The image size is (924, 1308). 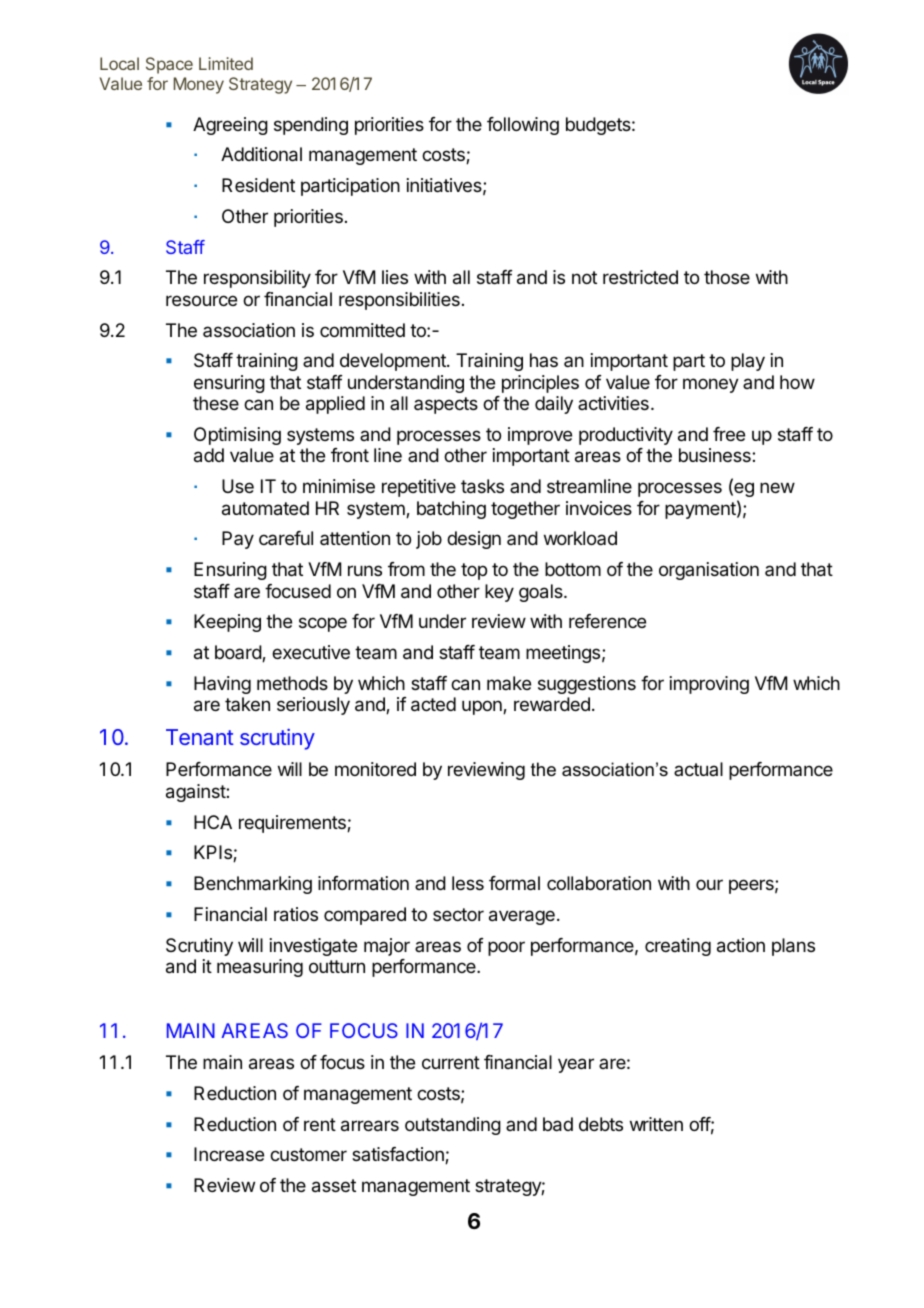 What do you see at coordinates (227, 623) in the screenshot?
I see `Keeping` at bounding box center [227, 623].
